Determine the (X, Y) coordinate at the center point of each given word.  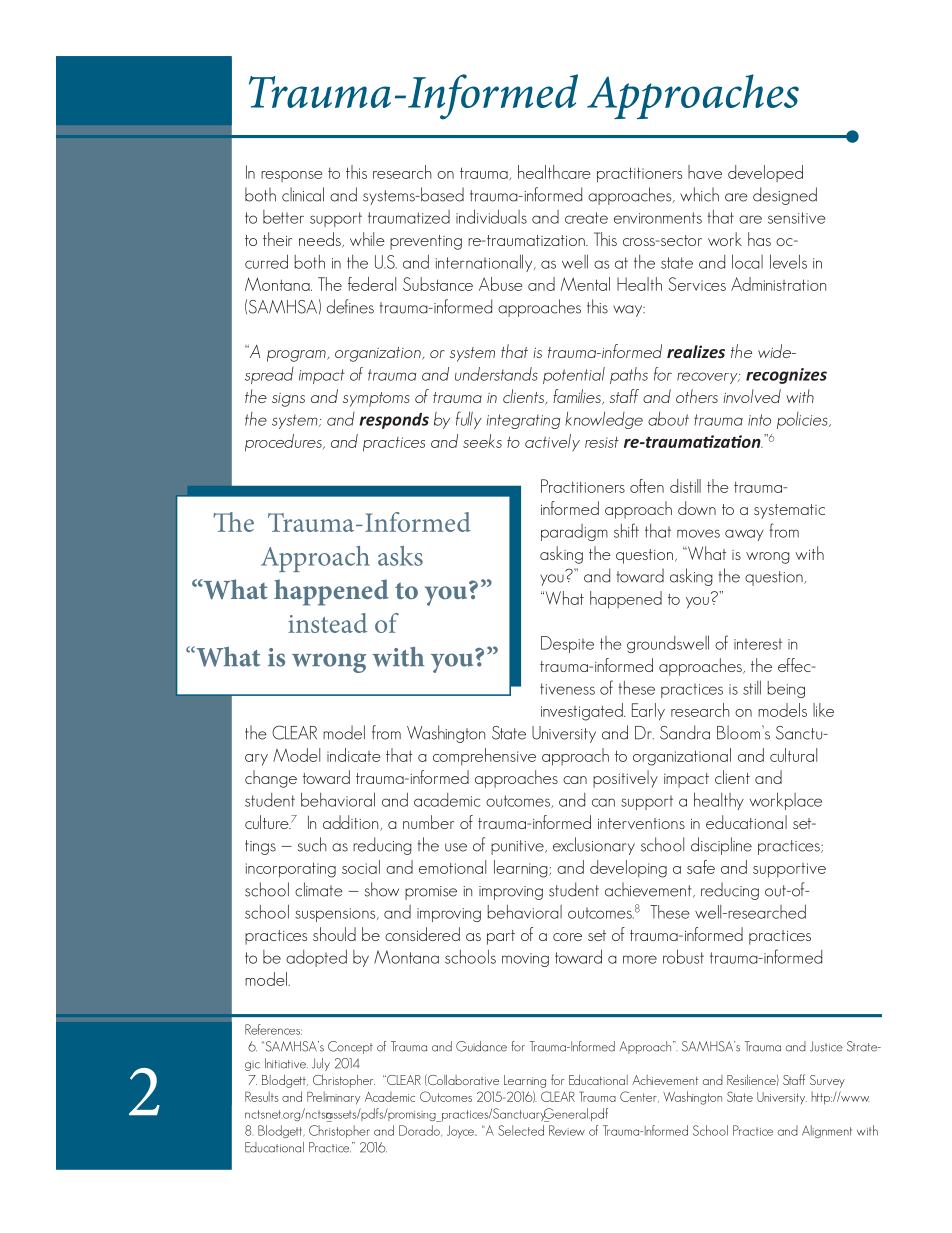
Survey (827, 1081)
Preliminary (333, 1098)
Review (567, 1130)
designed (785, 196)
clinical (303, 194)
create (586, 218)
